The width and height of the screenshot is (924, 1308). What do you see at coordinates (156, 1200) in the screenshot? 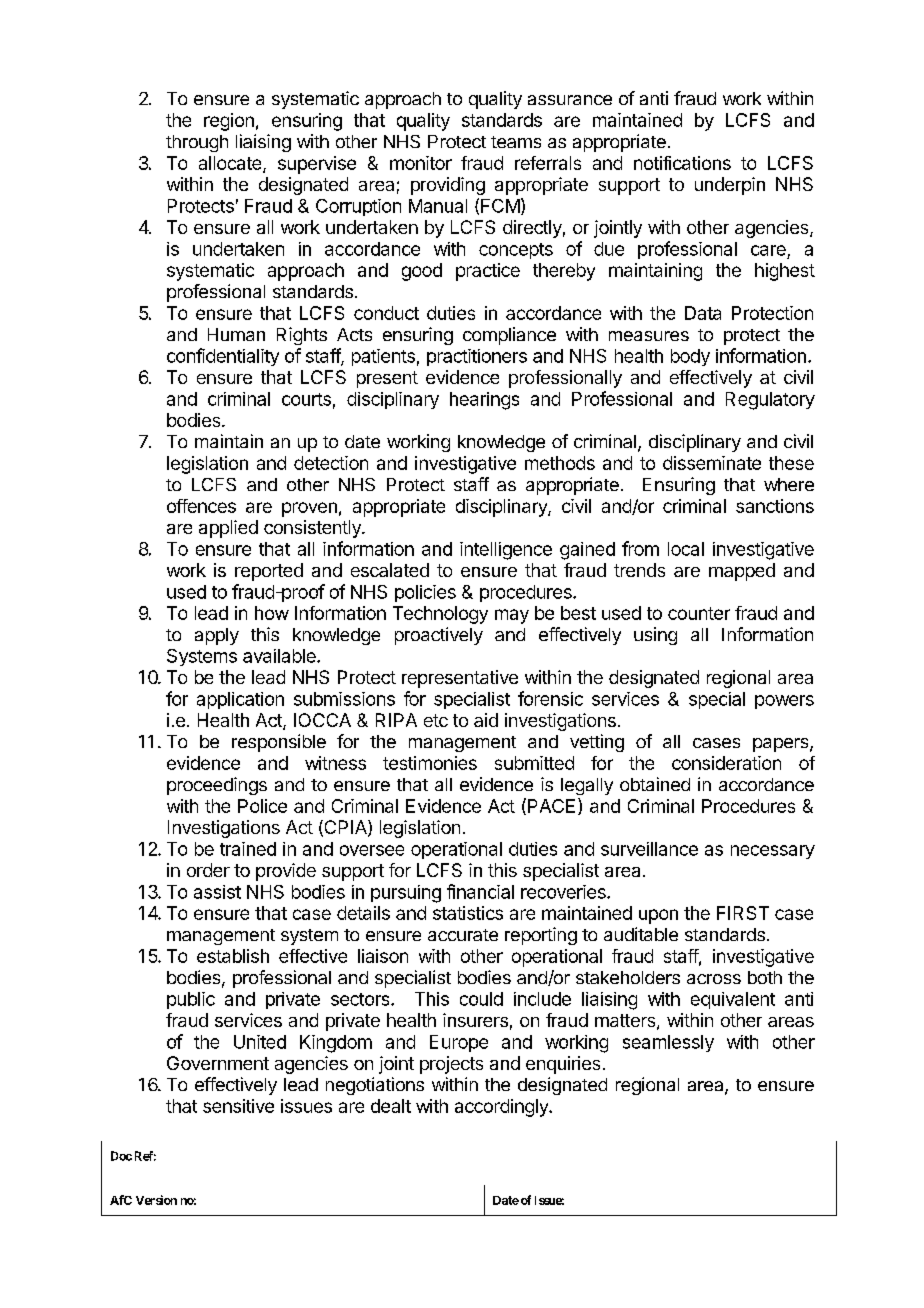
I see `Version` at bounding box center [156, 1200].
